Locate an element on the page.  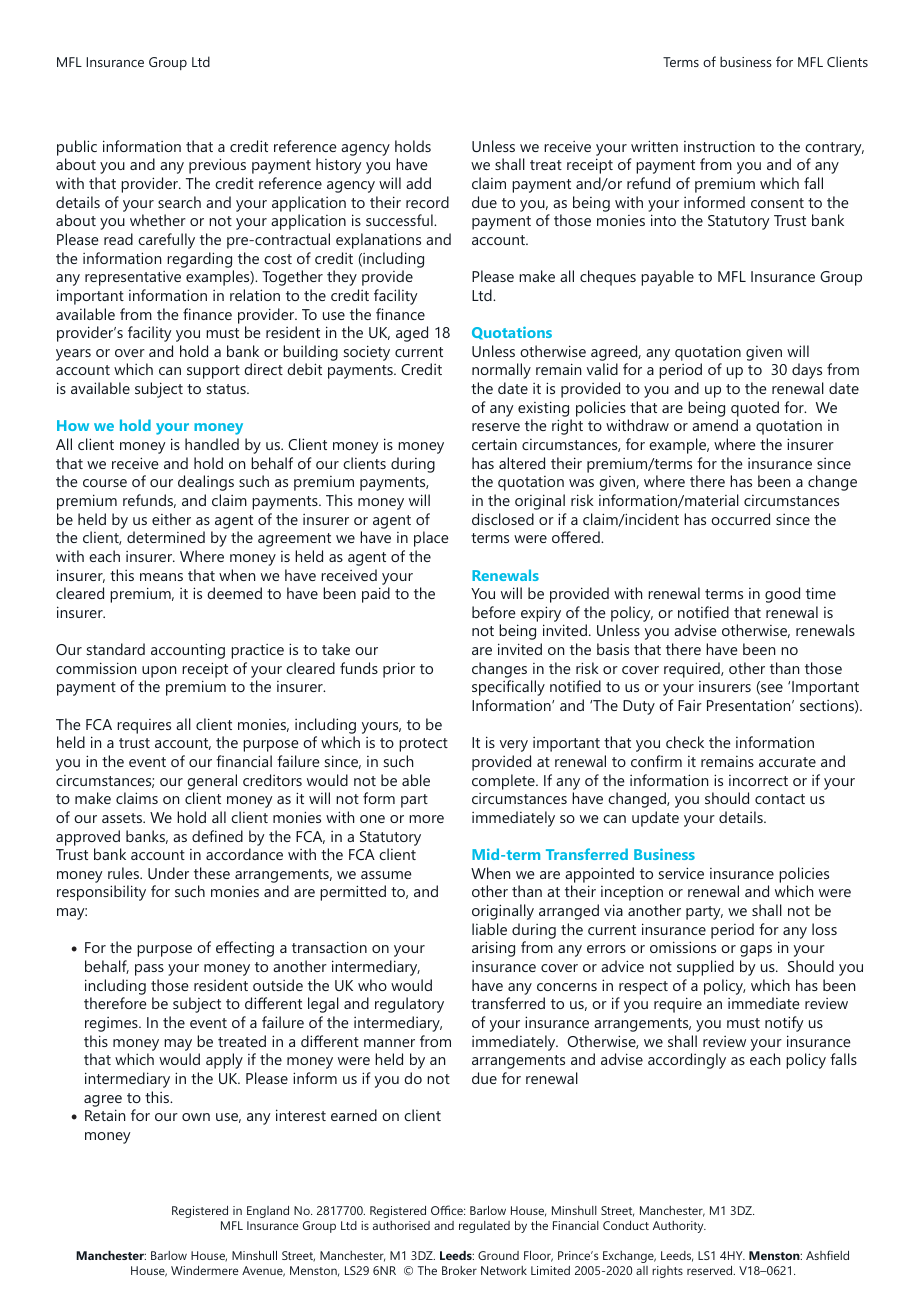
protect is located at coordinates (423, 745).
